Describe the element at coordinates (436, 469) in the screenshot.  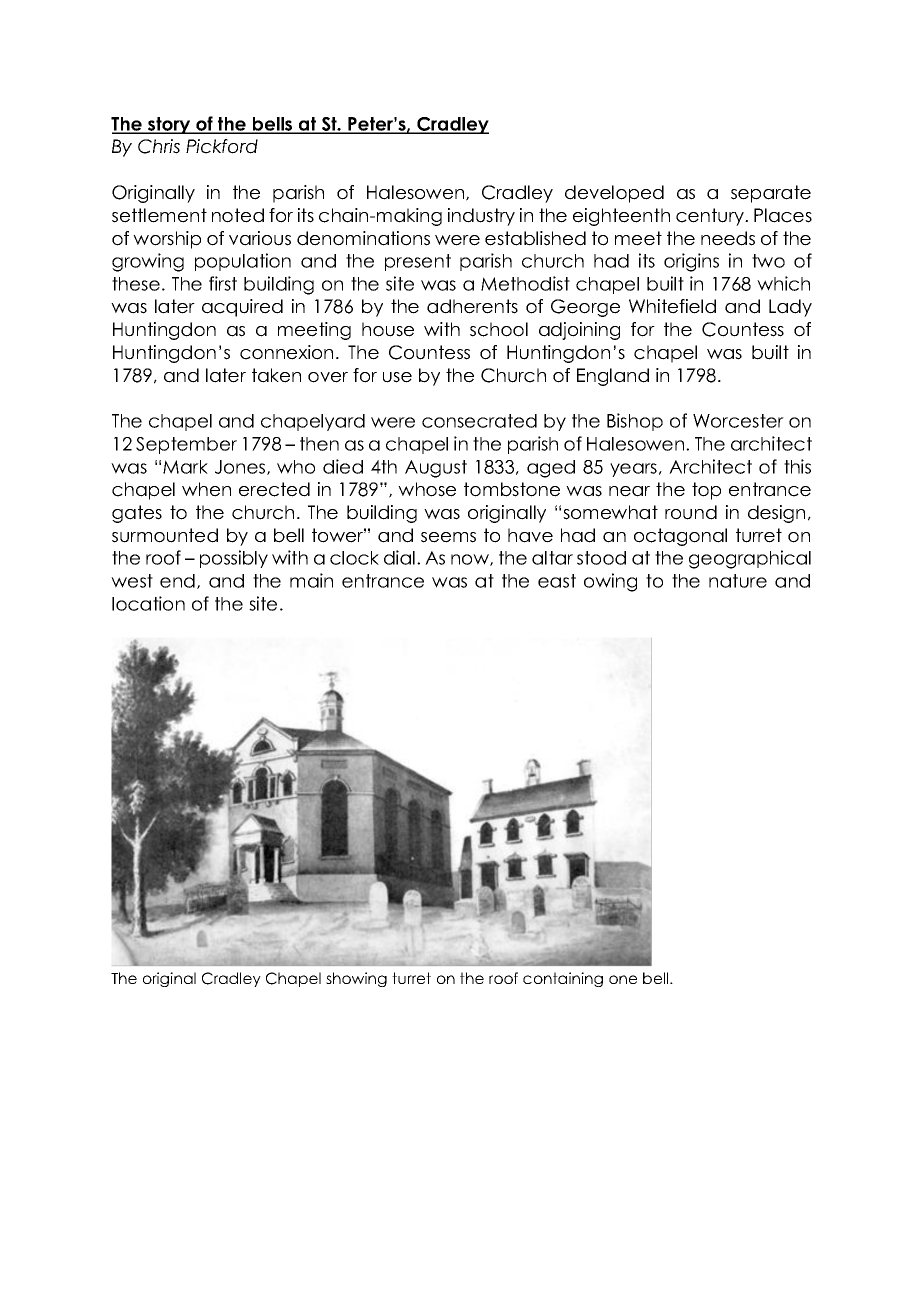
I see `August` at that location.
